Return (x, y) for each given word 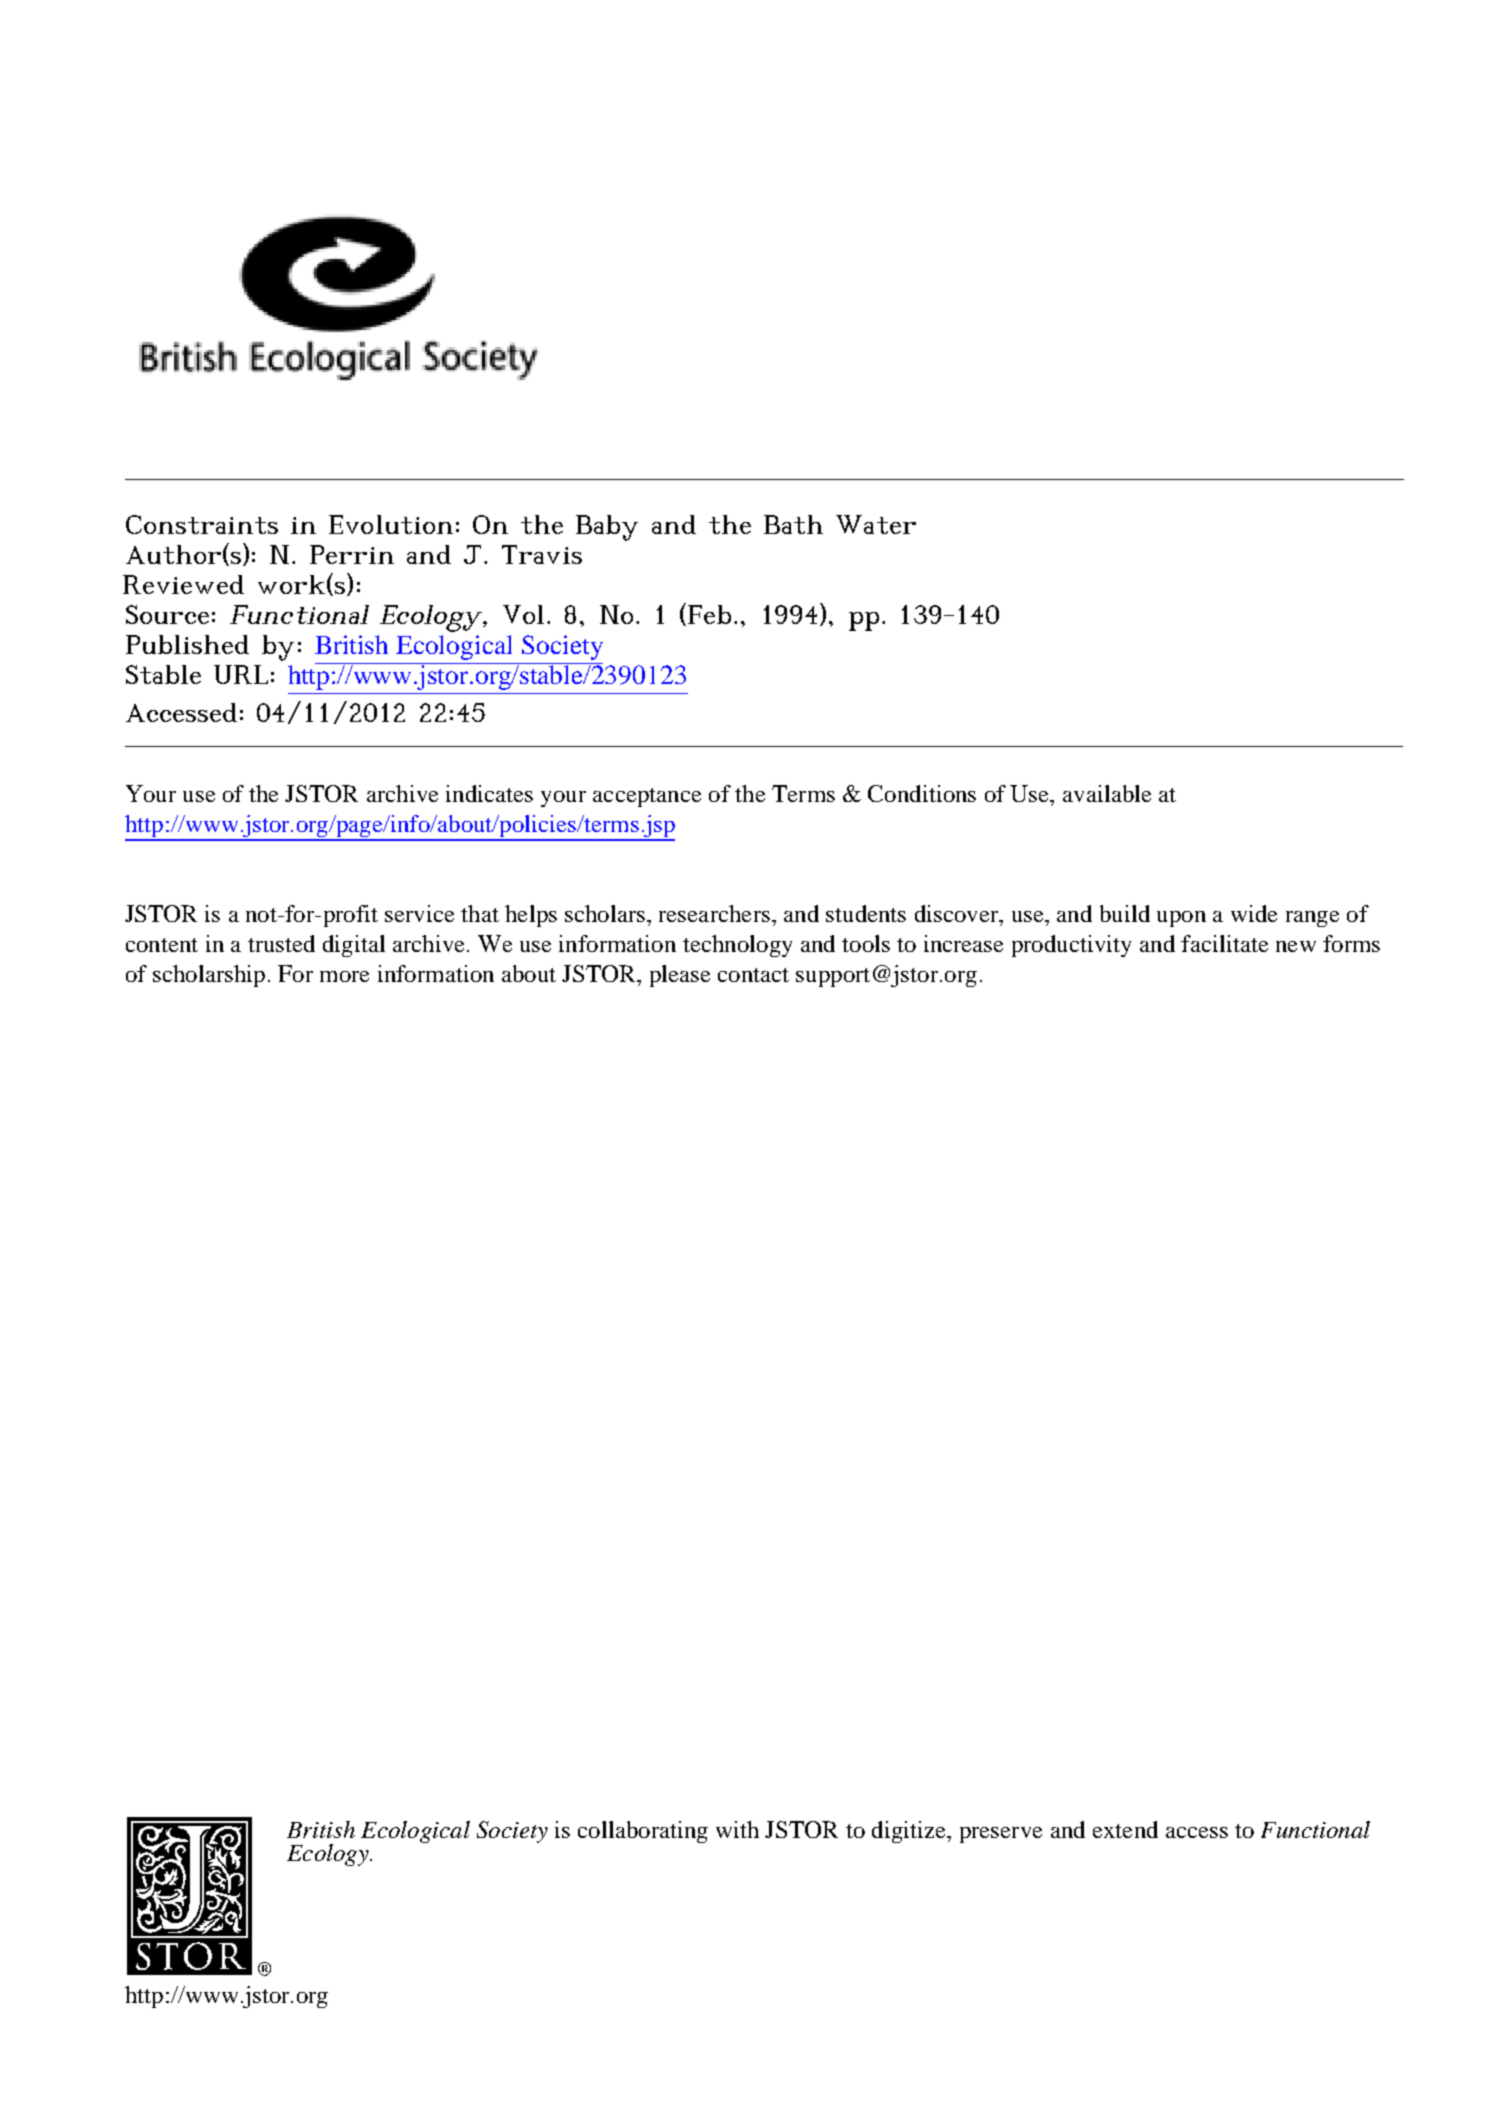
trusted (281, 943)
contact (753, 975)
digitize (910, 1832)
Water (876, 524)
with (737, 1829)
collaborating (643, 1832)
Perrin (352, 554)
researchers (714, 913)
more (344, 976)
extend (1125, 1829)
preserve (1001, 1835)
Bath (793, 524)
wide (1254, 913)
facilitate (1224, 943)
